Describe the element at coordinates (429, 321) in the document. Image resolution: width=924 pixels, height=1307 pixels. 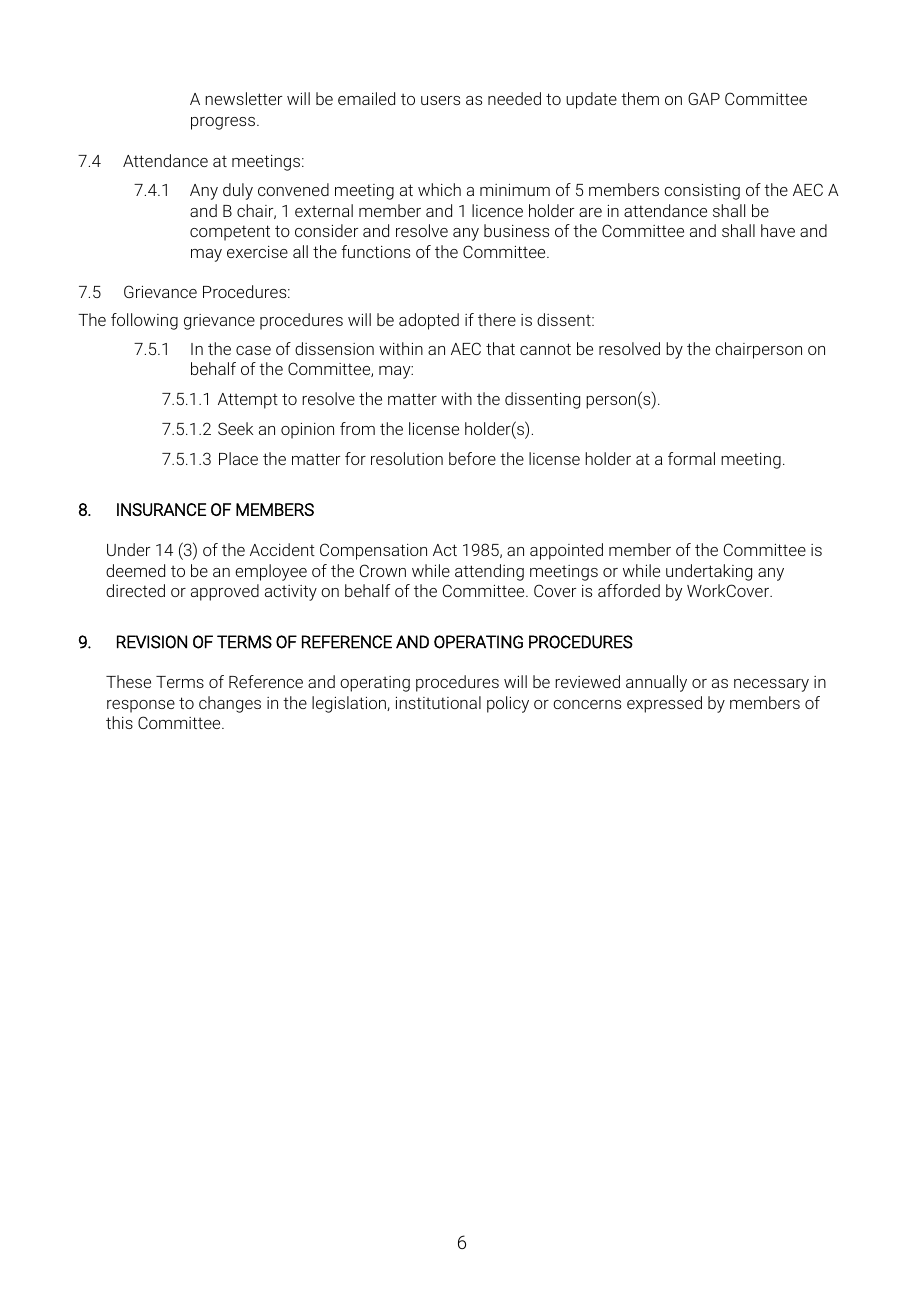
I see `adopted` at that location.
